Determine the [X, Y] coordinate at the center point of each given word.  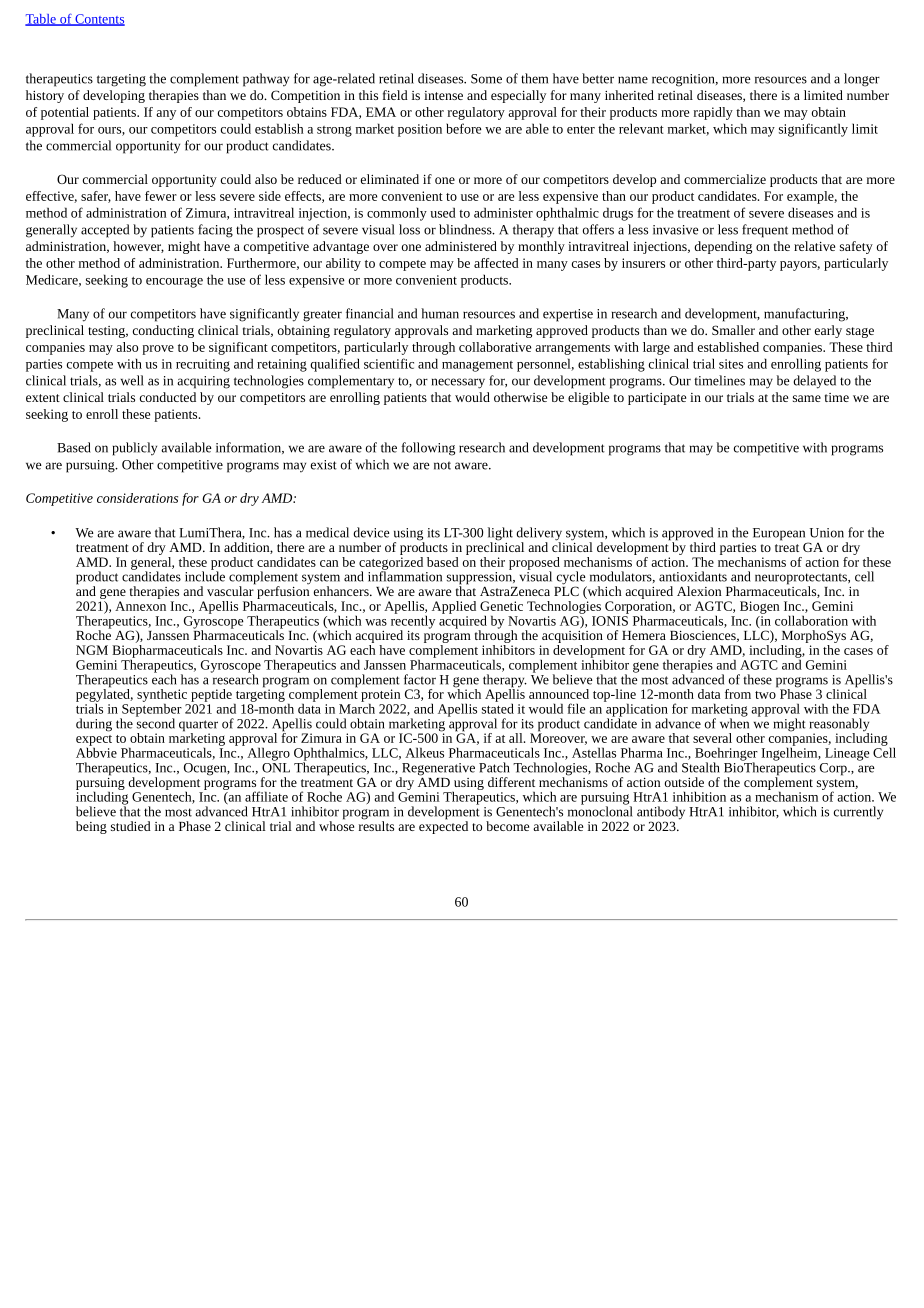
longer [862, 80]
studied [131, 826]
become [507, 826]
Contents [99, 20]
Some [486, 79]
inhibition [699, 796]
